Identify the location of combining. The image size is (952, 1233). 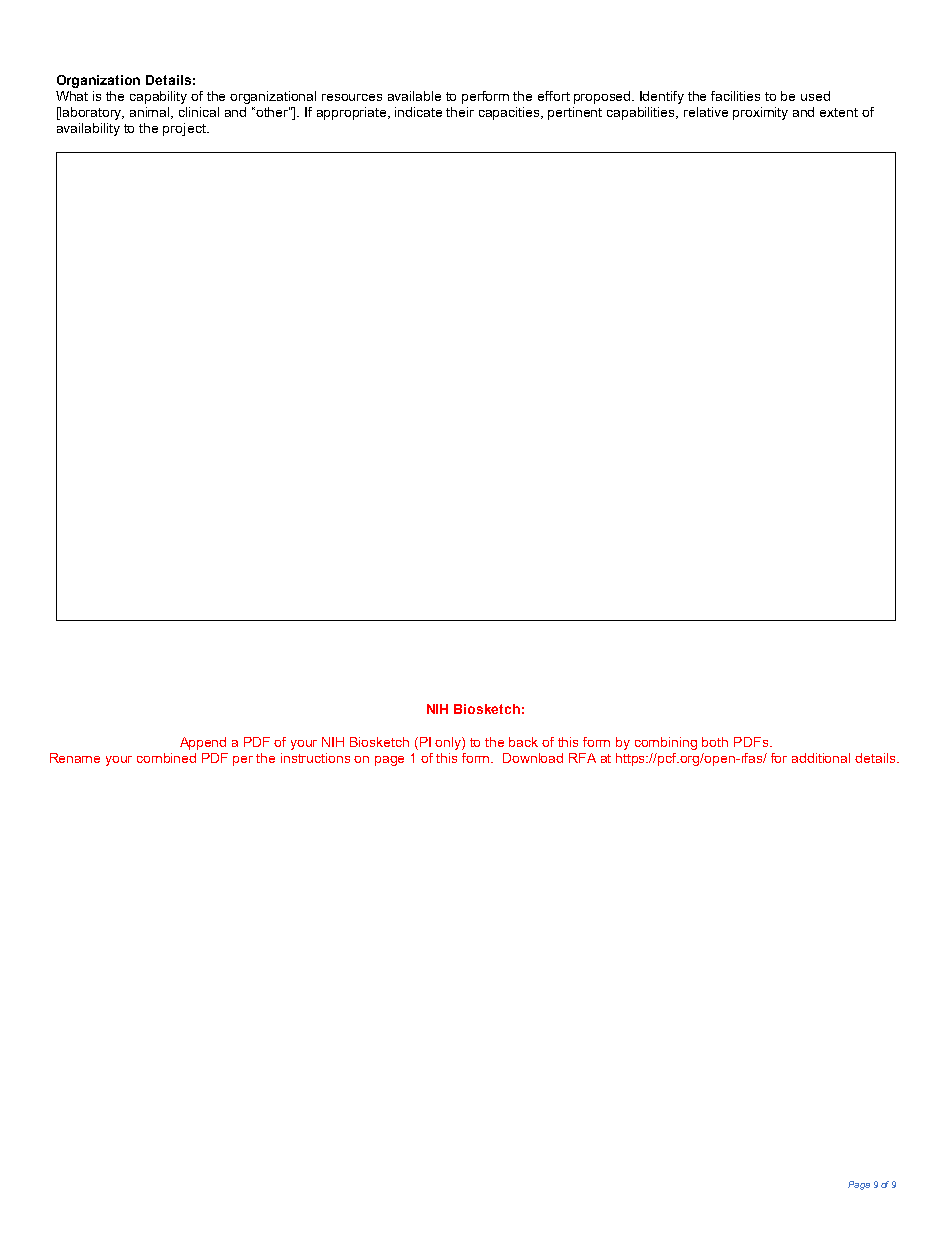
(666, 743).
